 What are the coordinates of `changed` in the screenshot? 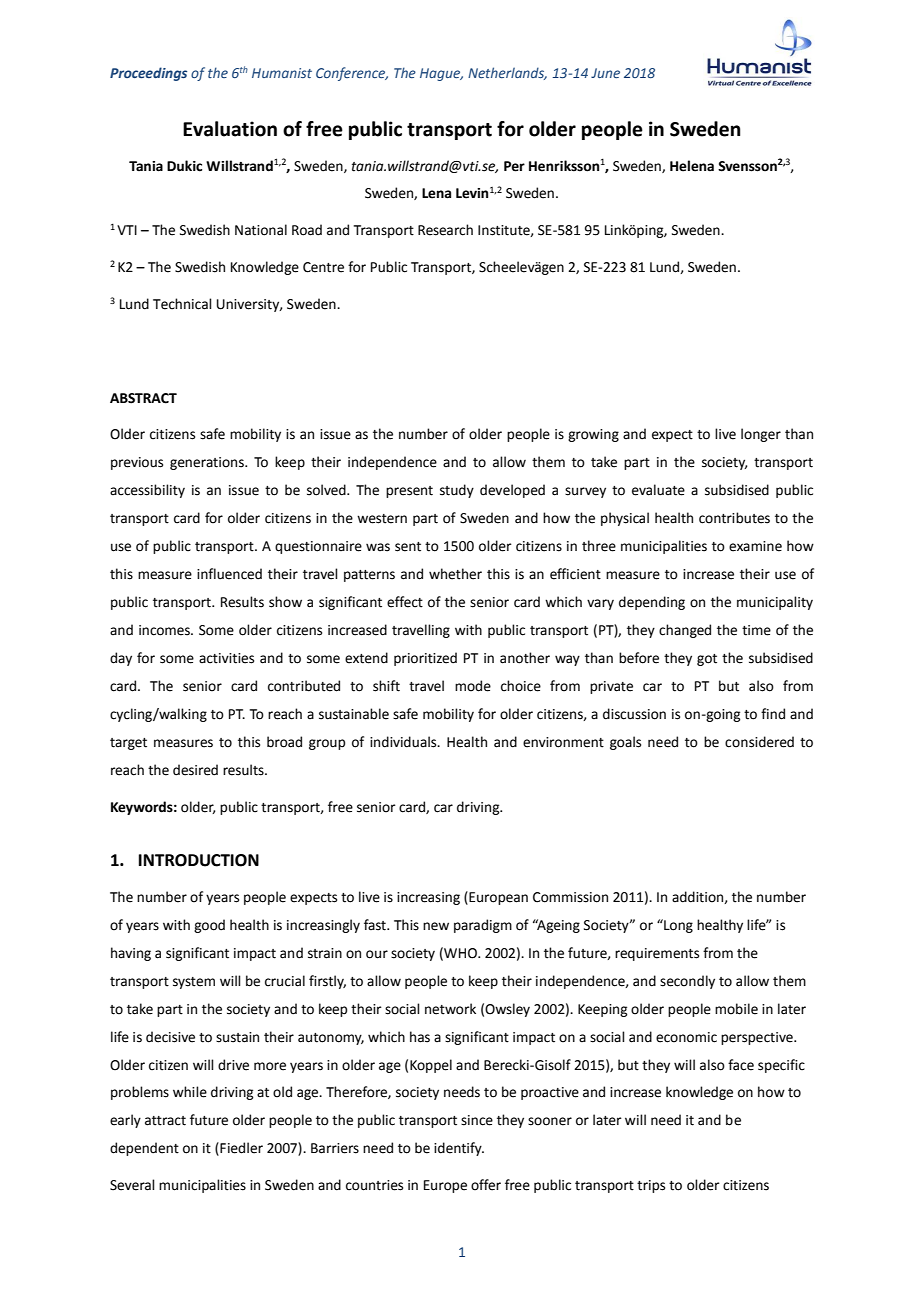 It's located at (685, 631).
